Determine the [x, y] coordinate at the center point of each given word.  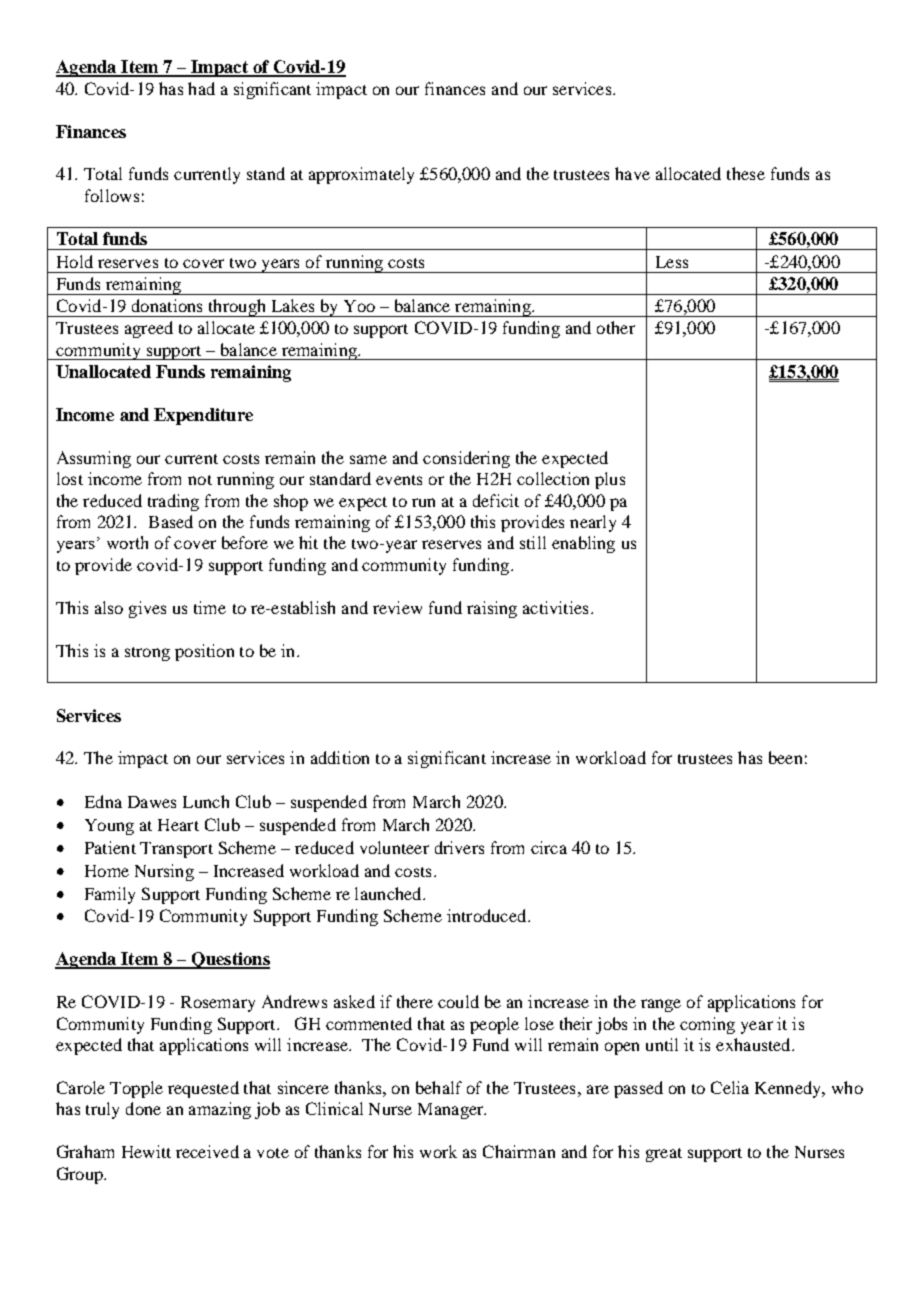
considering [466, 459]
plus [610, 480]
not [200, 480]
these [746, 173]
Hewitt [146, 1151]
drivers [459, 847]
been [785, 757]
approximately [361, 175]
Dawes [152, 802]
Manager [452, 1111]
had [201, 88]
